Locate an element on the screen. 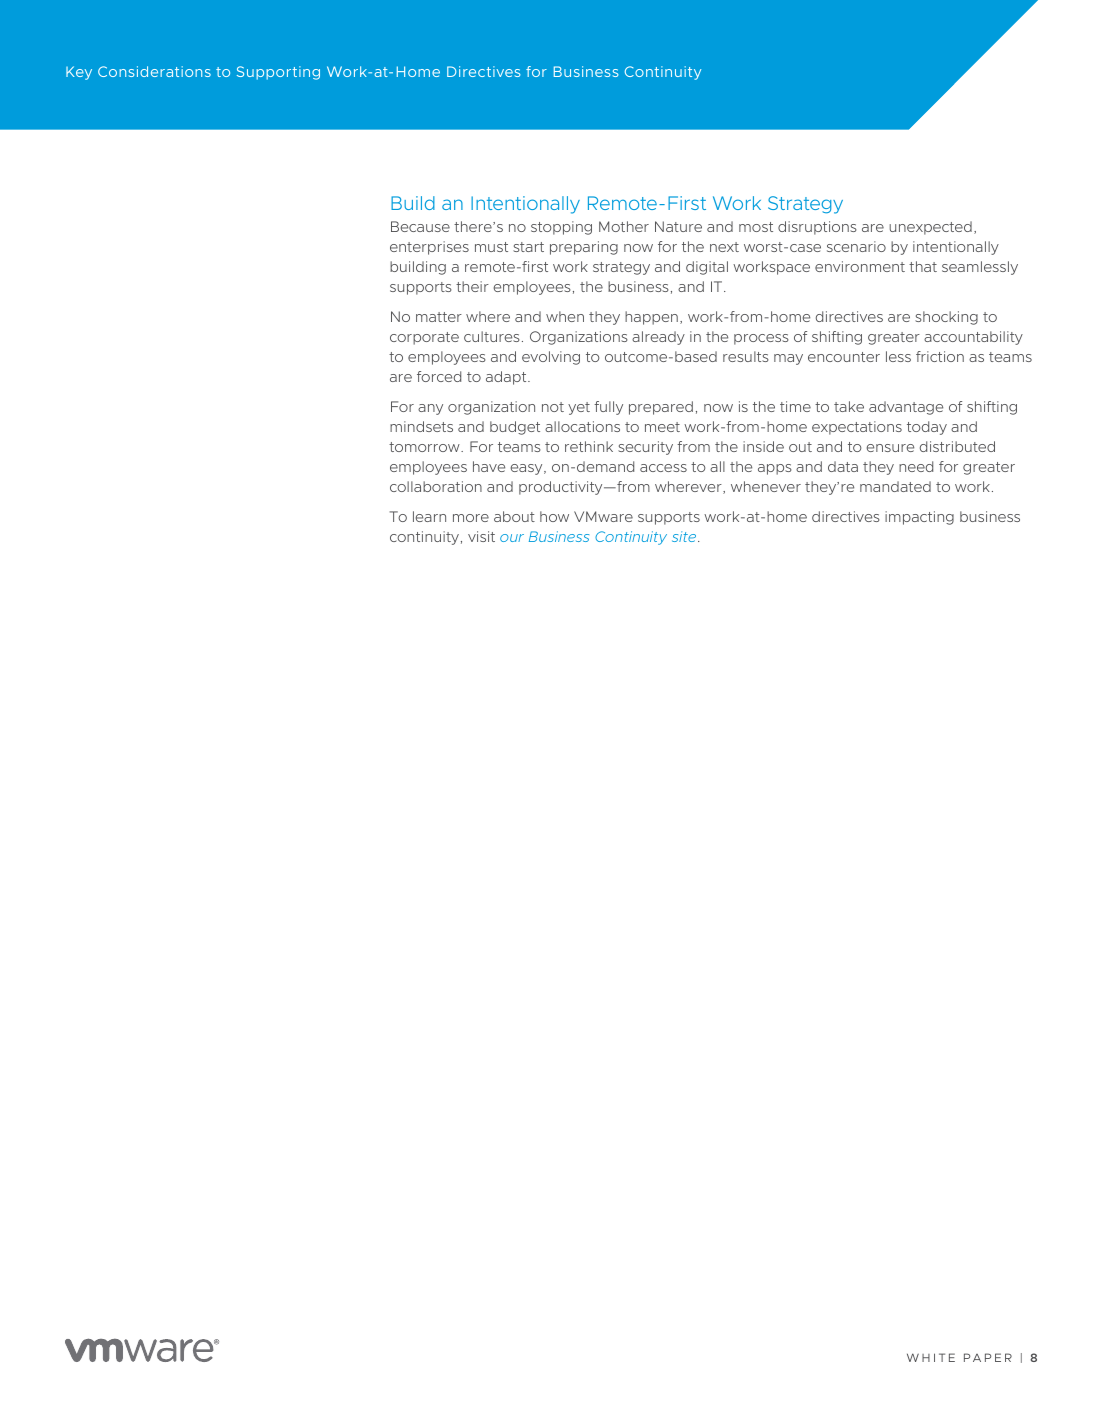  Considerations is located at coordinates (154, 71).
